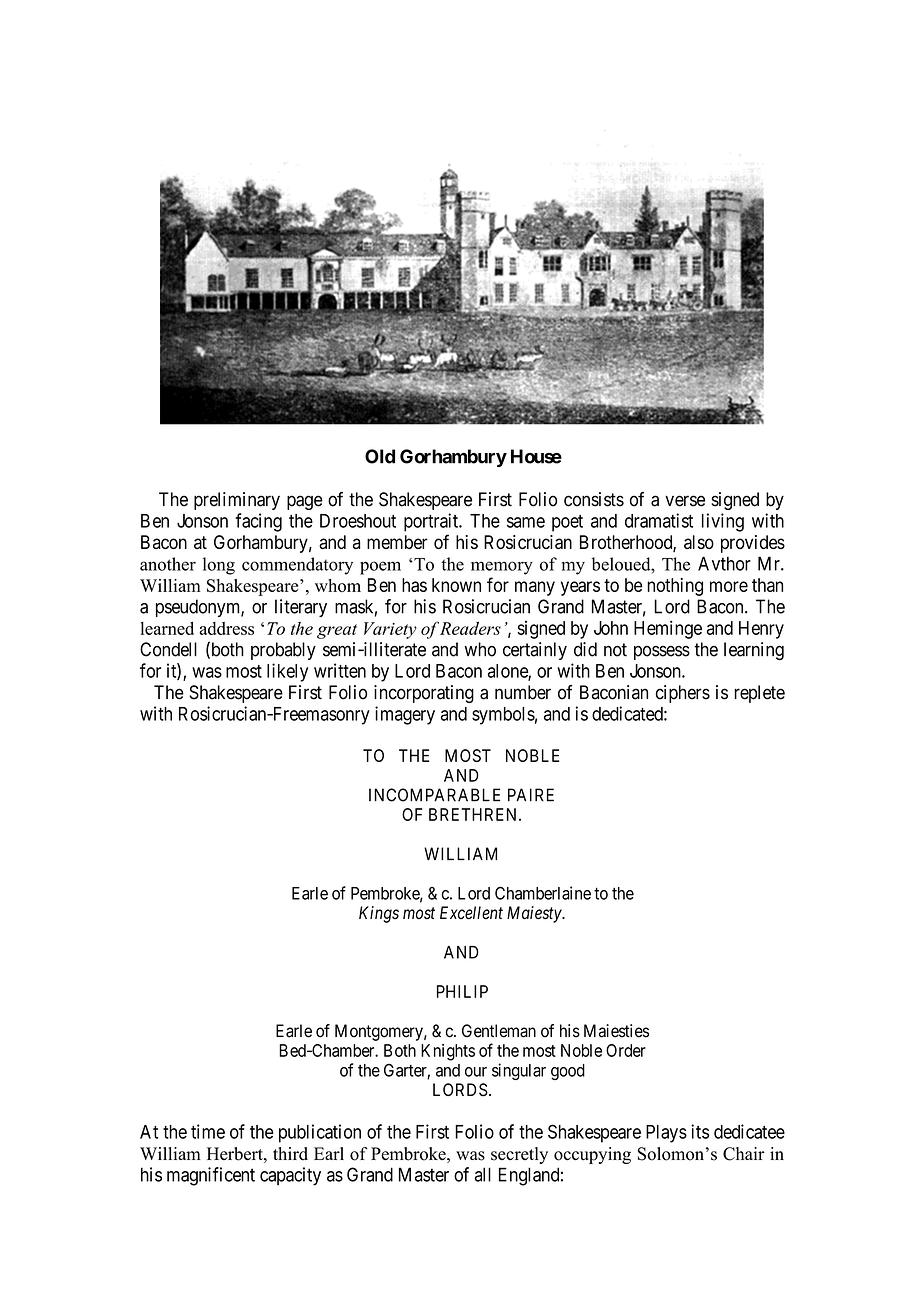  What do you see at coordinates (432, 522) in the screenshot?
I see `portrait` at bounding box center [432, 522].
